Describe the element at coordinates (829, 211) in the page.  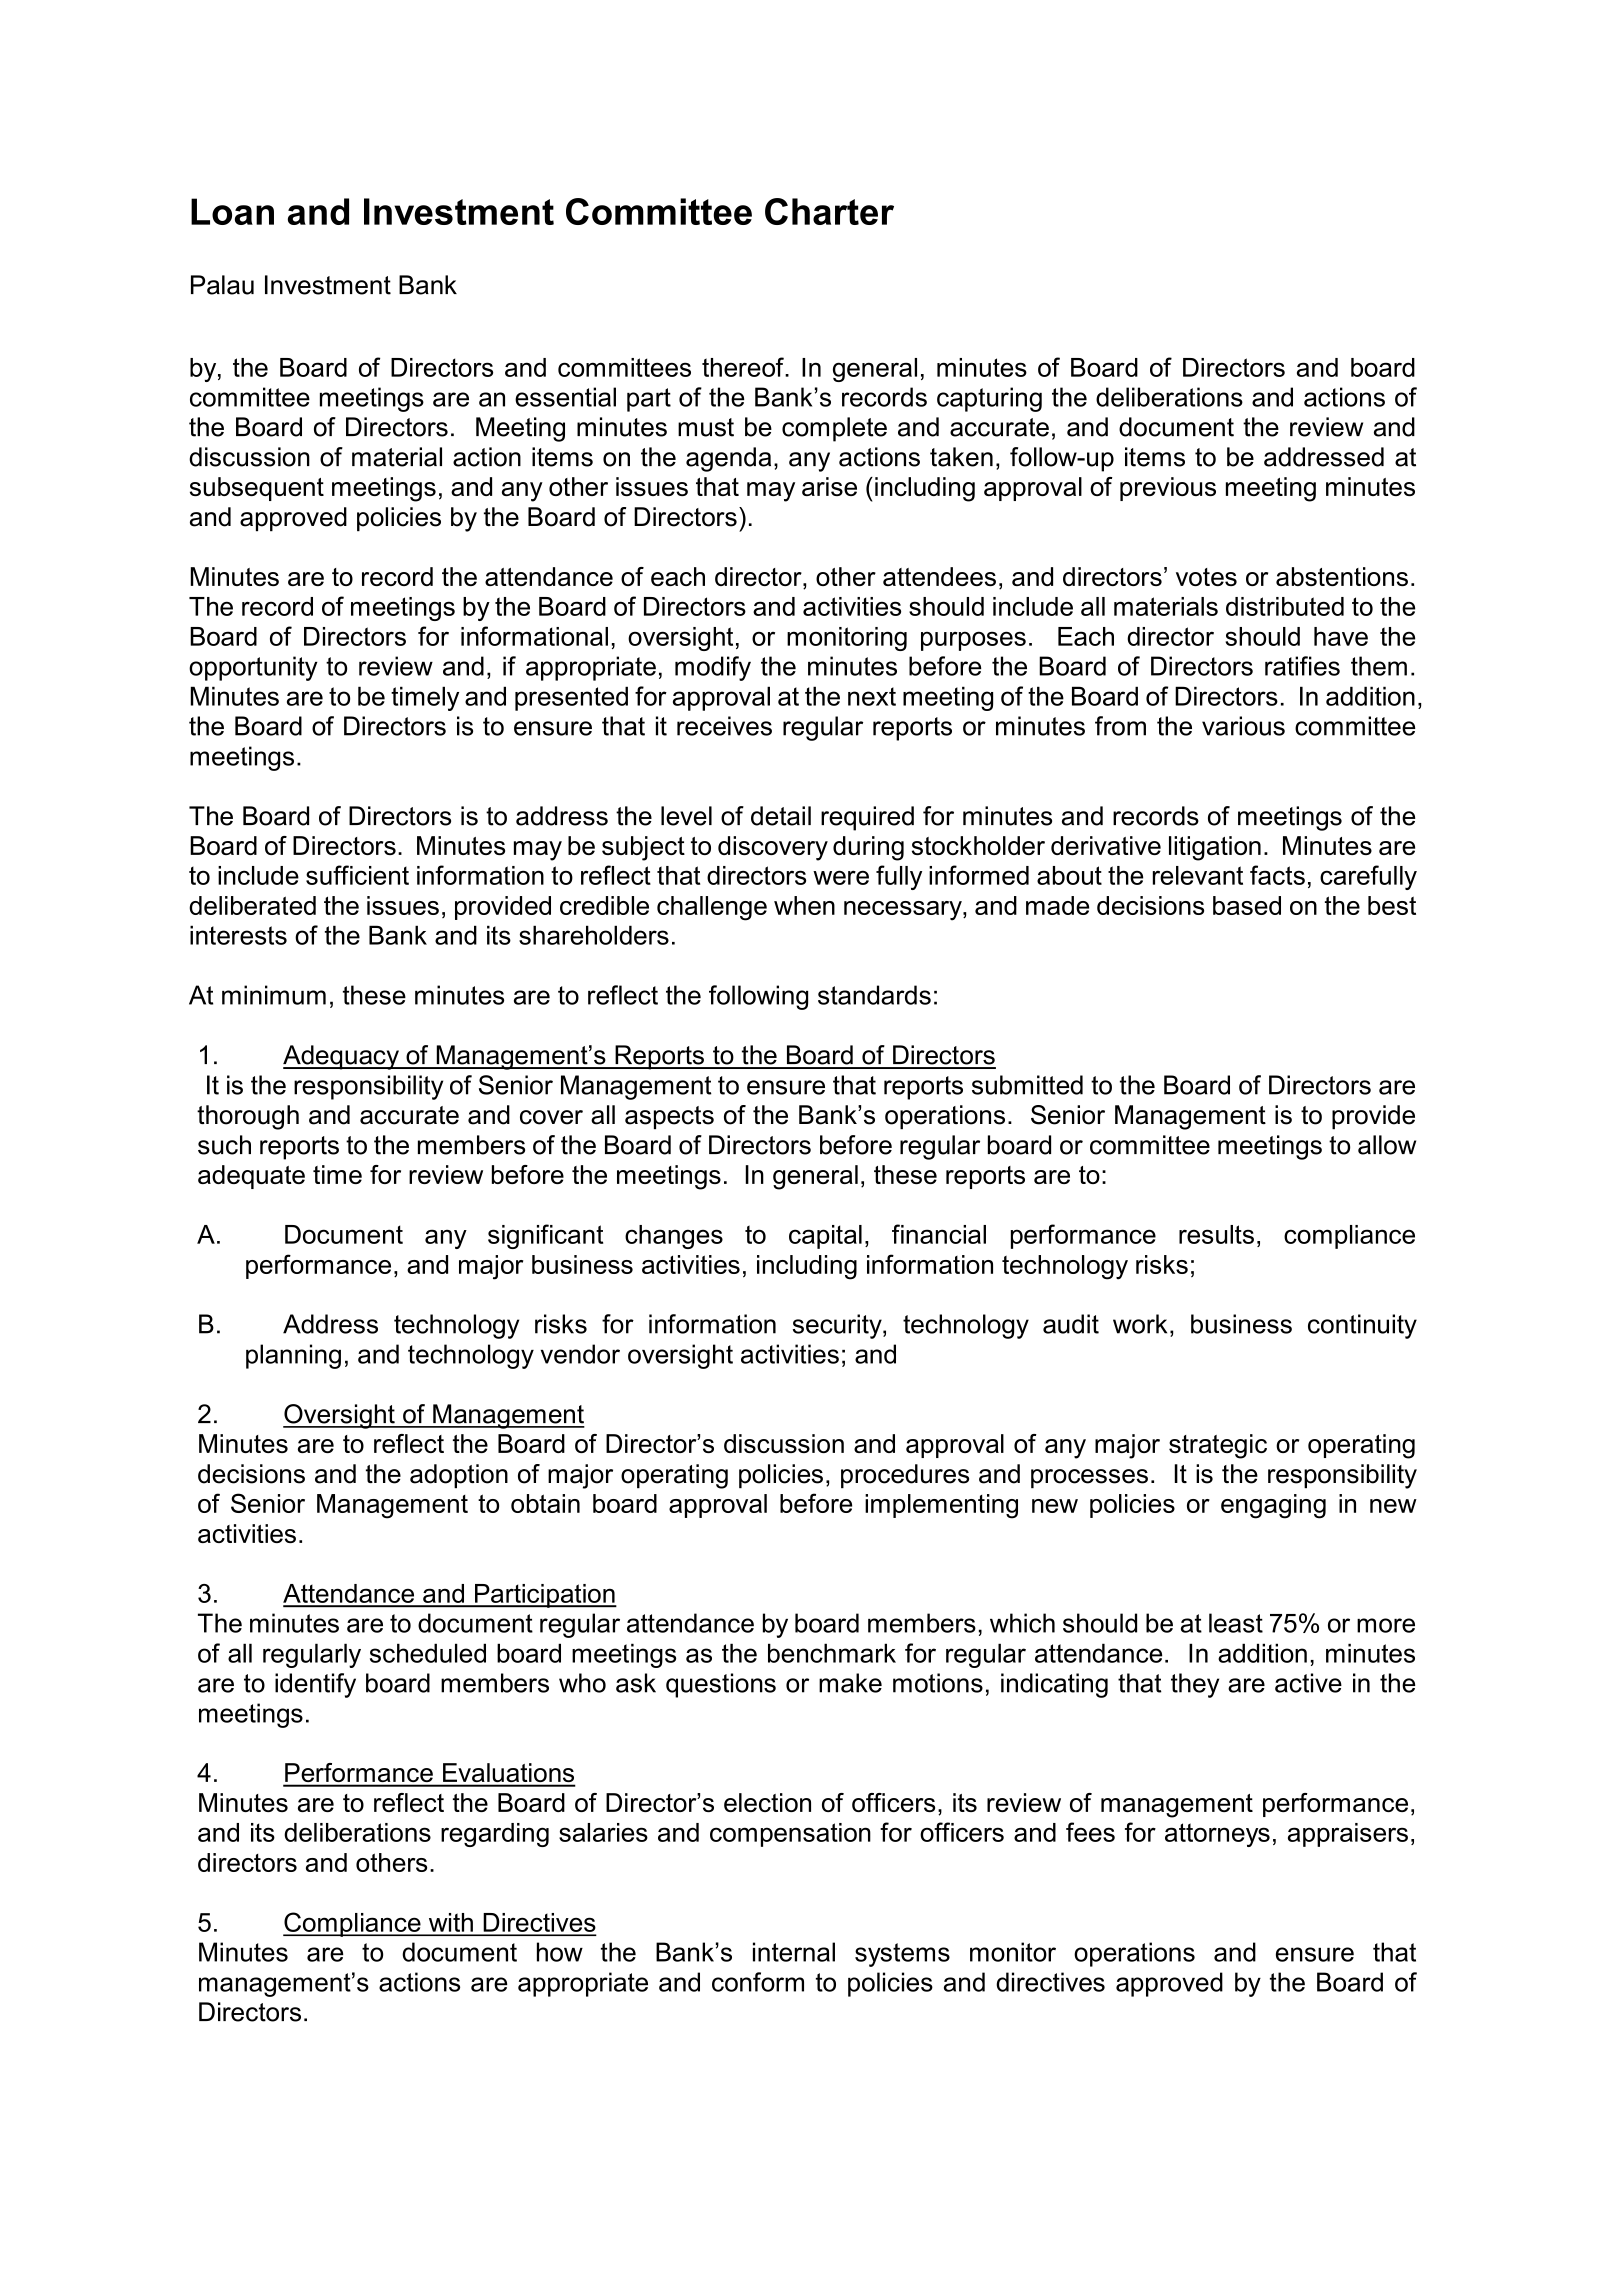
I see `Charter` at that location.
